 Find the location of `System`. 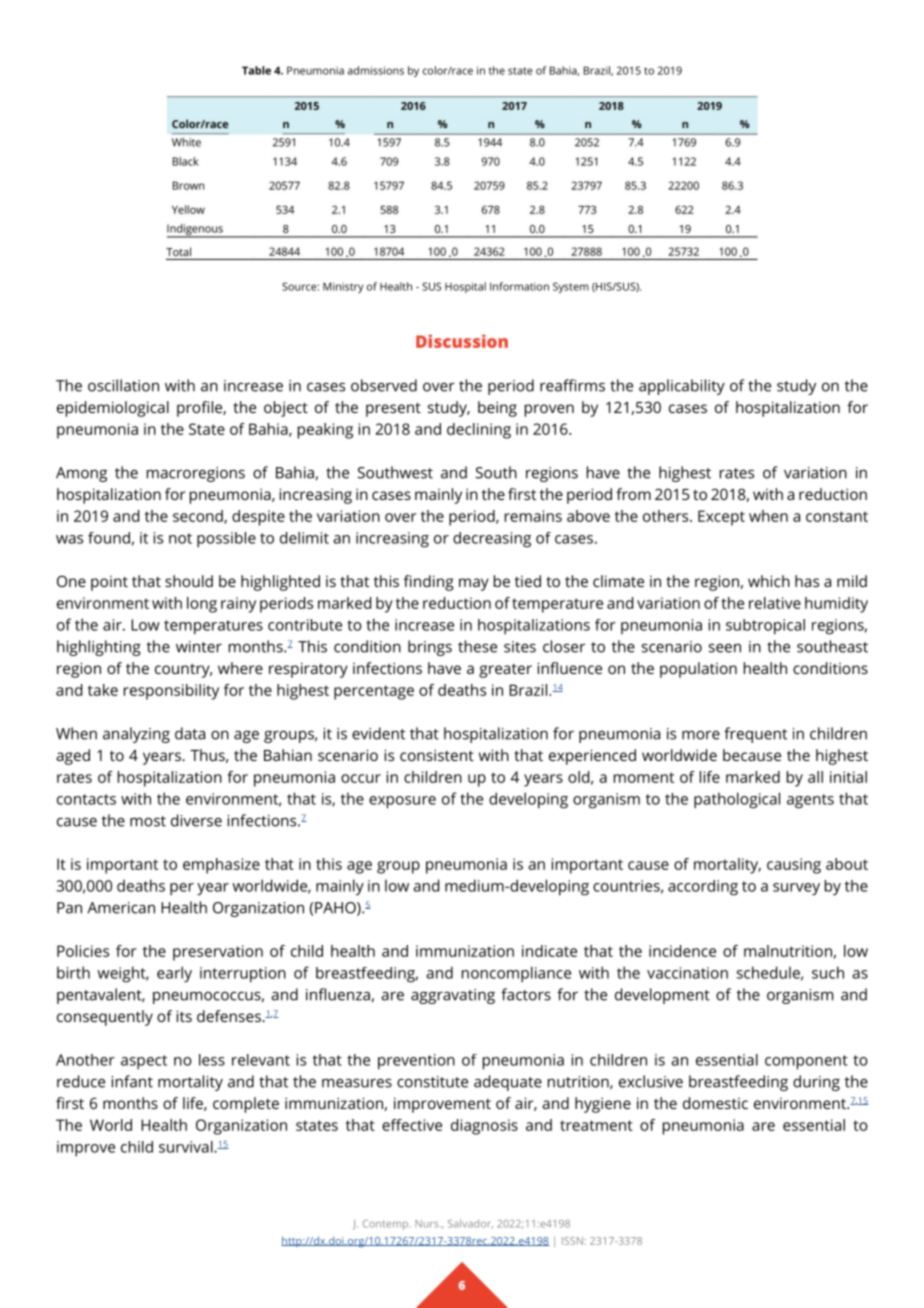

System is located at coordinates (571, 287).
